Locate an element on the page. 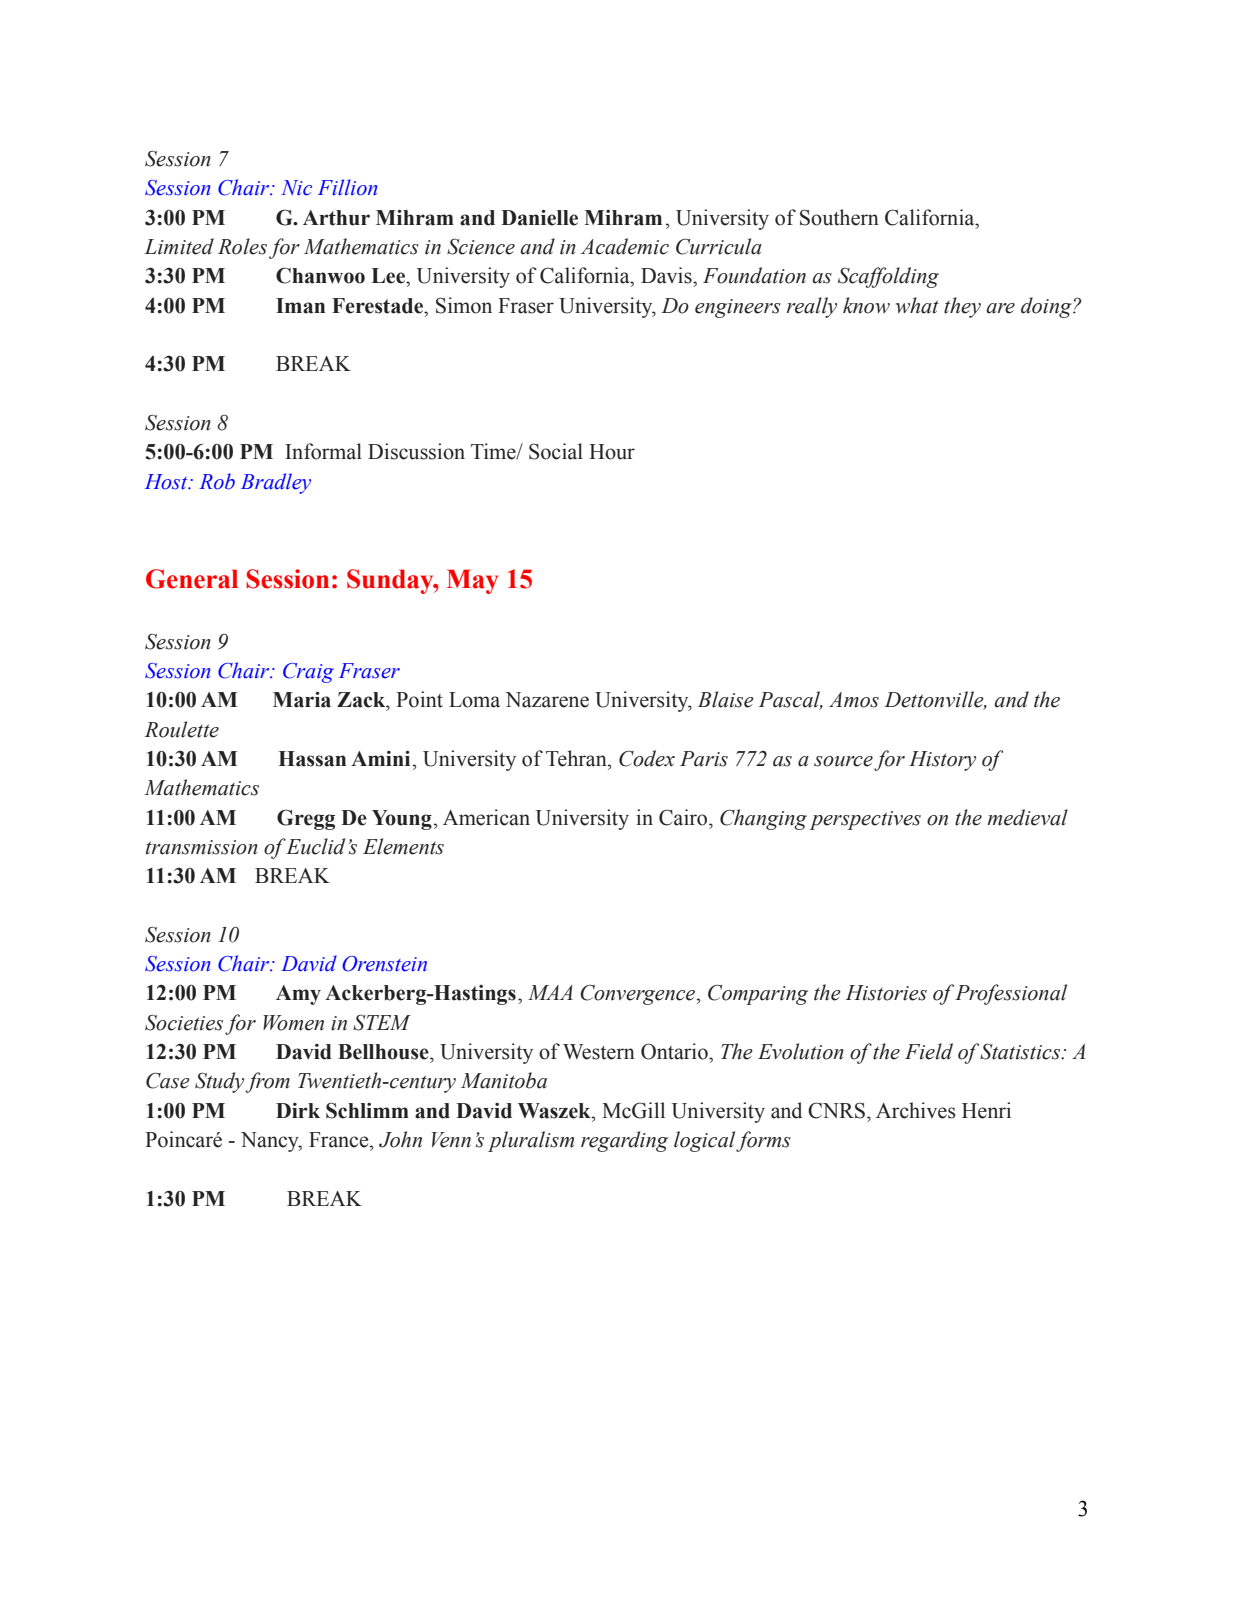  Nic is located at coordinates (296, 188).
